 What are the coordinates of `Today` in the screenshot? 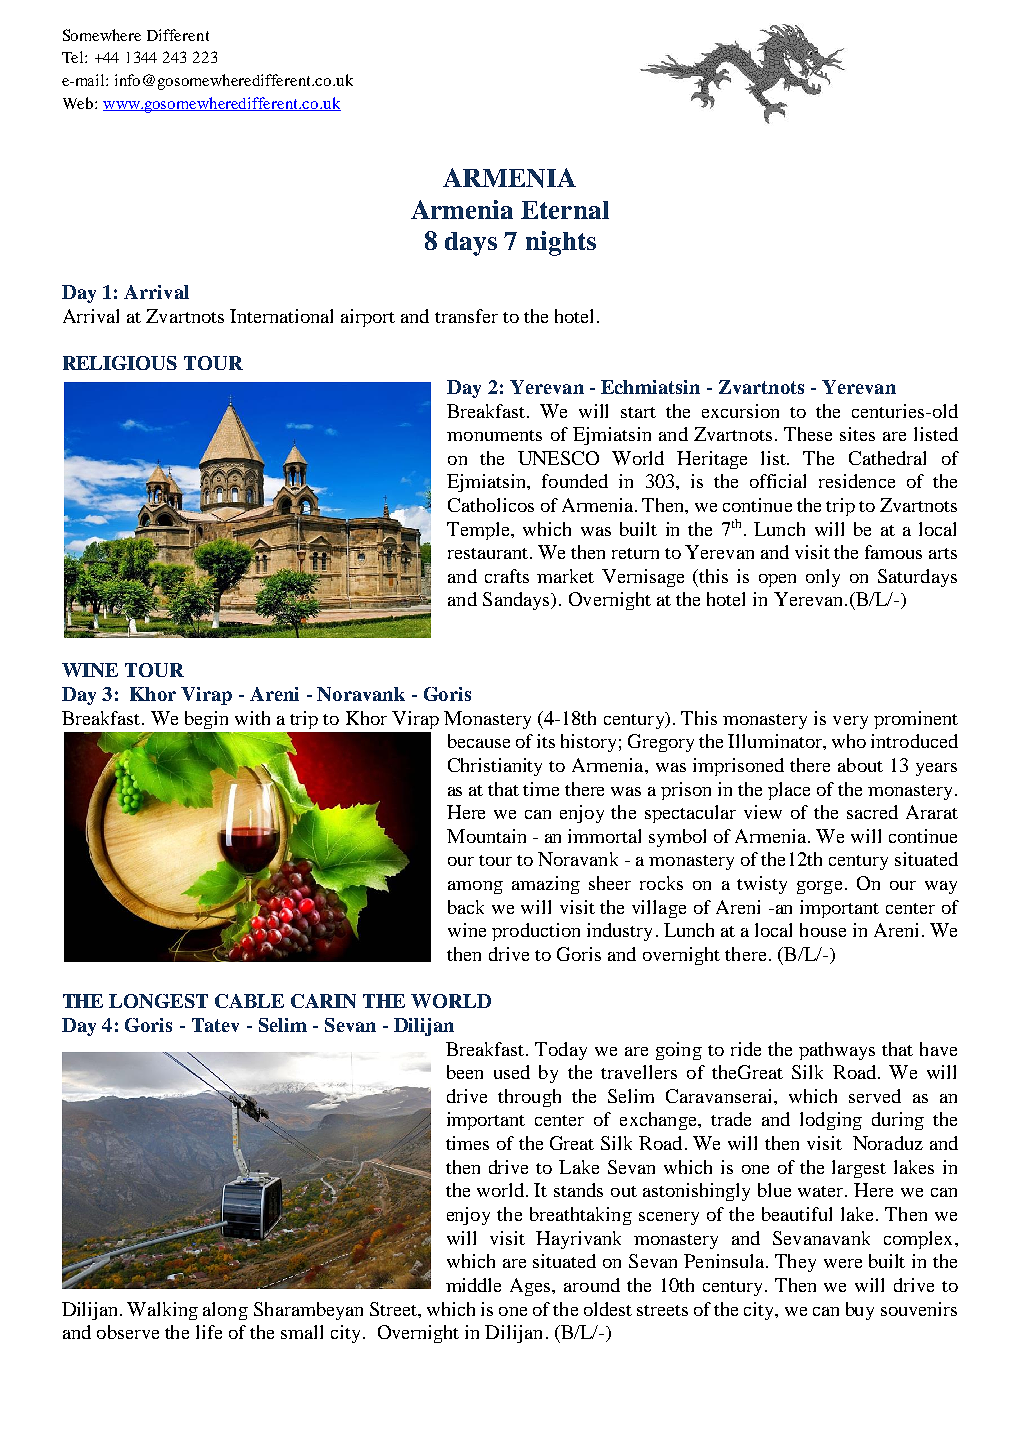 It's located at (561, 1051).
